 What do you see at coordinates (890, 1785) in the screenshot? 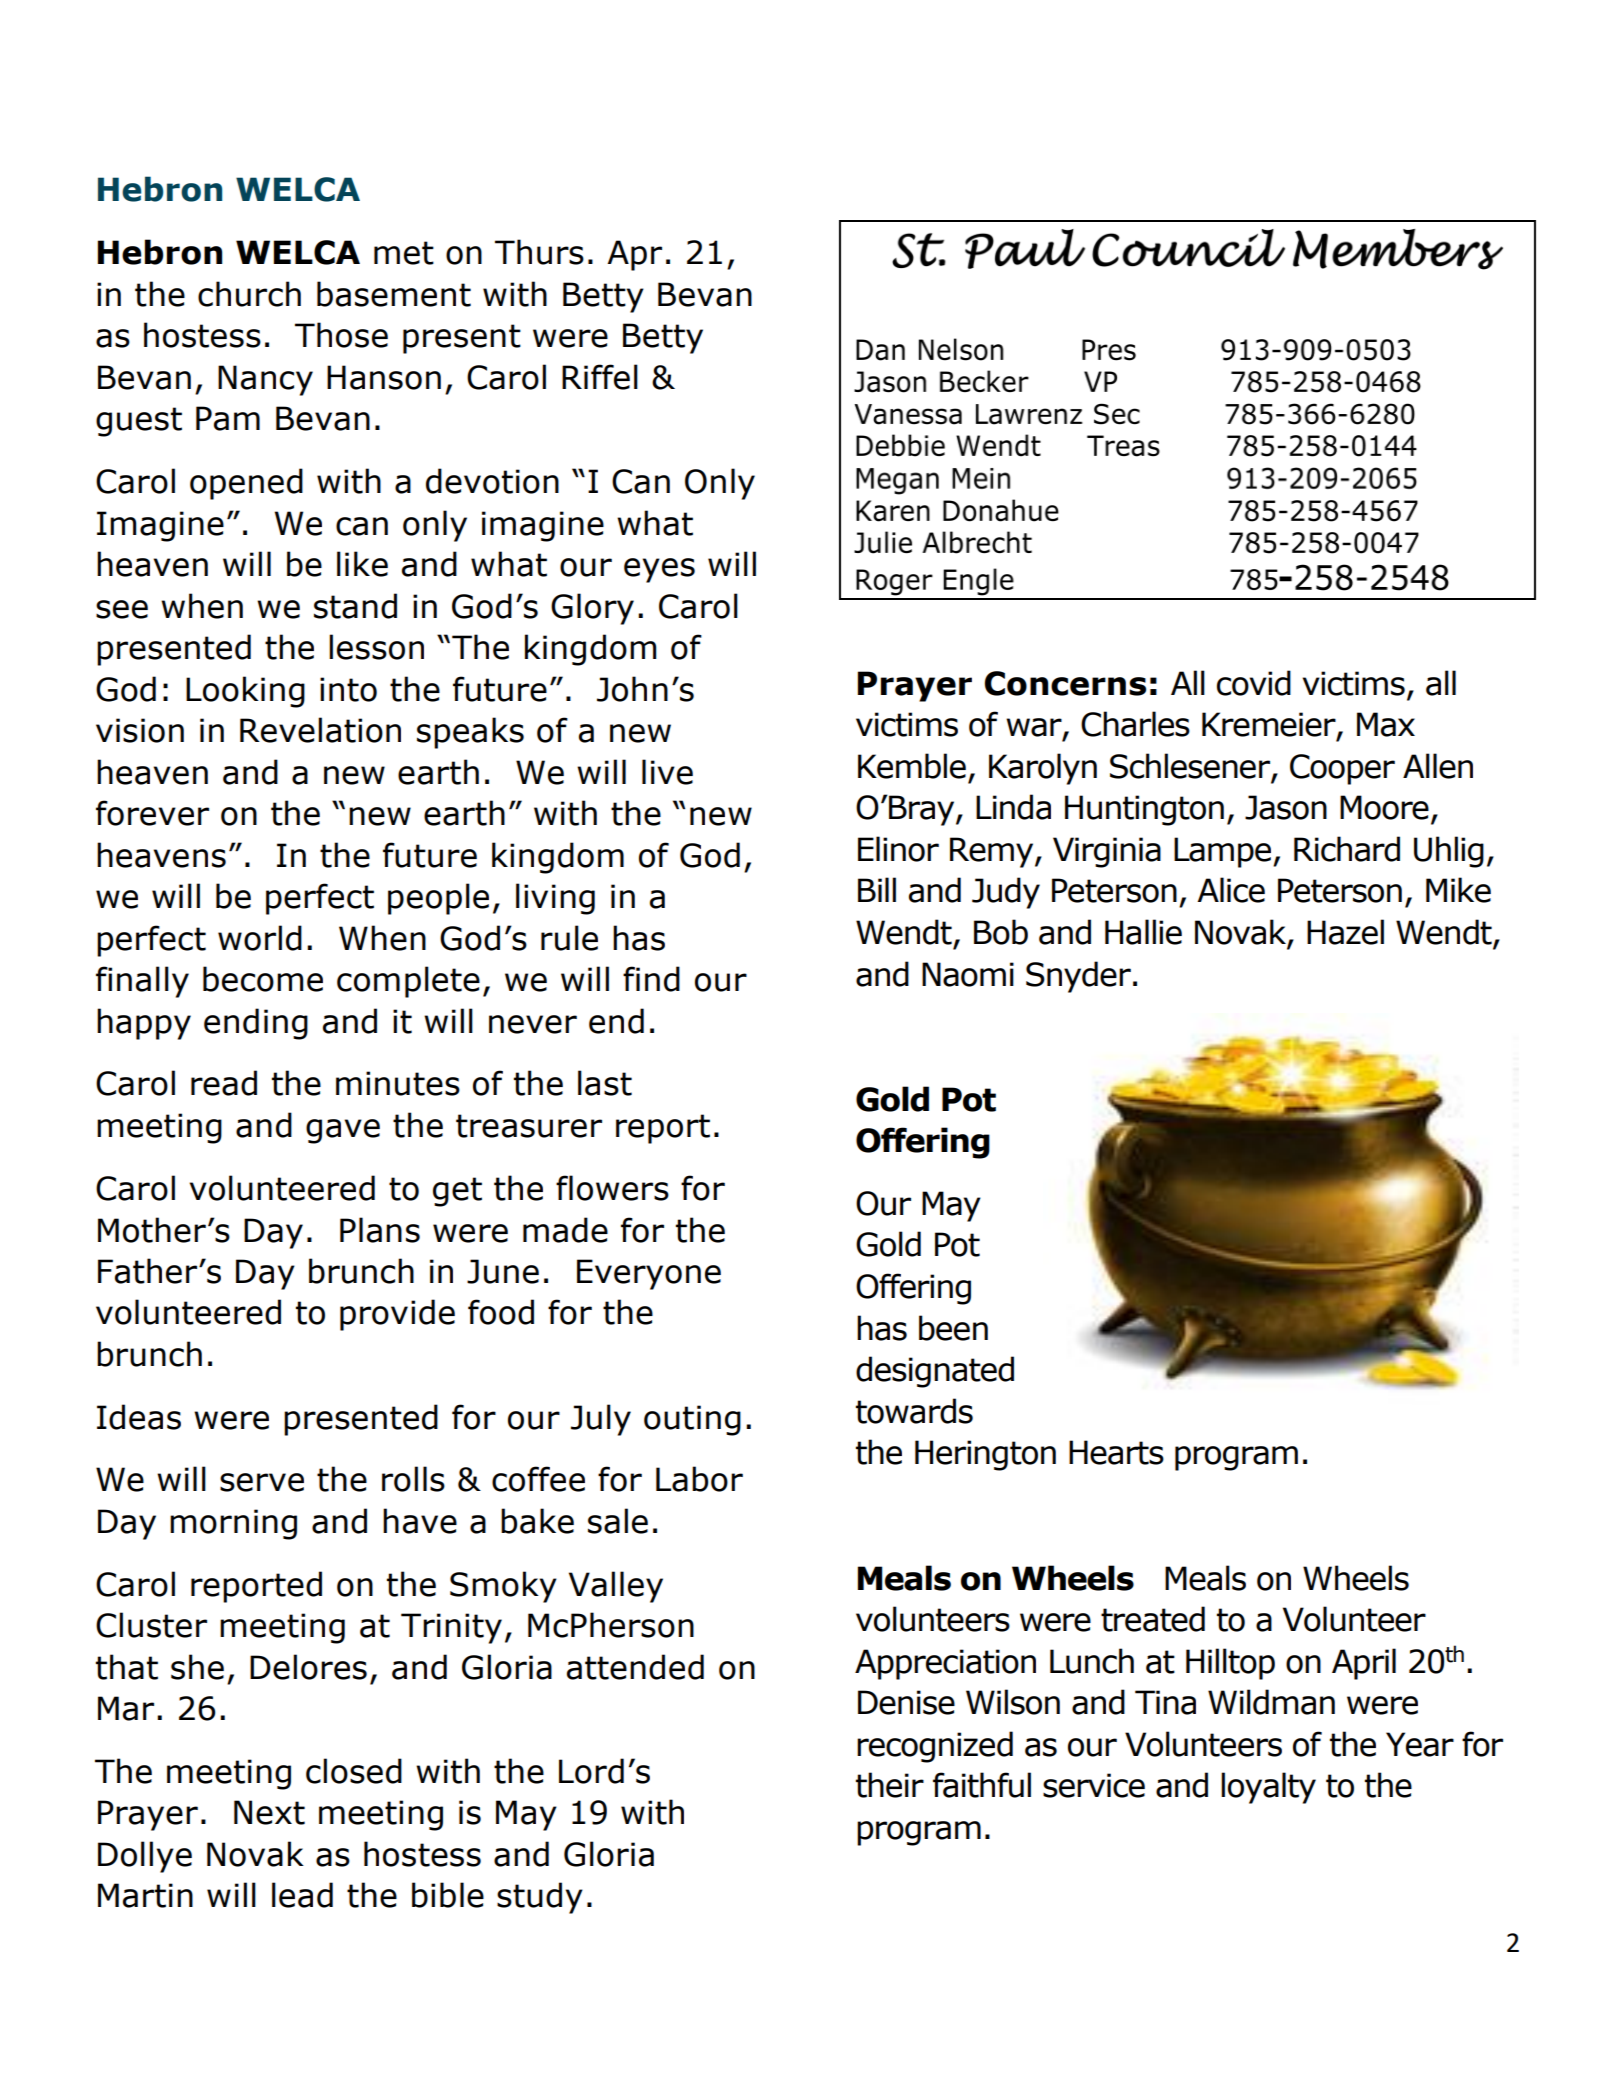
I see `their` at bounding box center [890, 1785].
